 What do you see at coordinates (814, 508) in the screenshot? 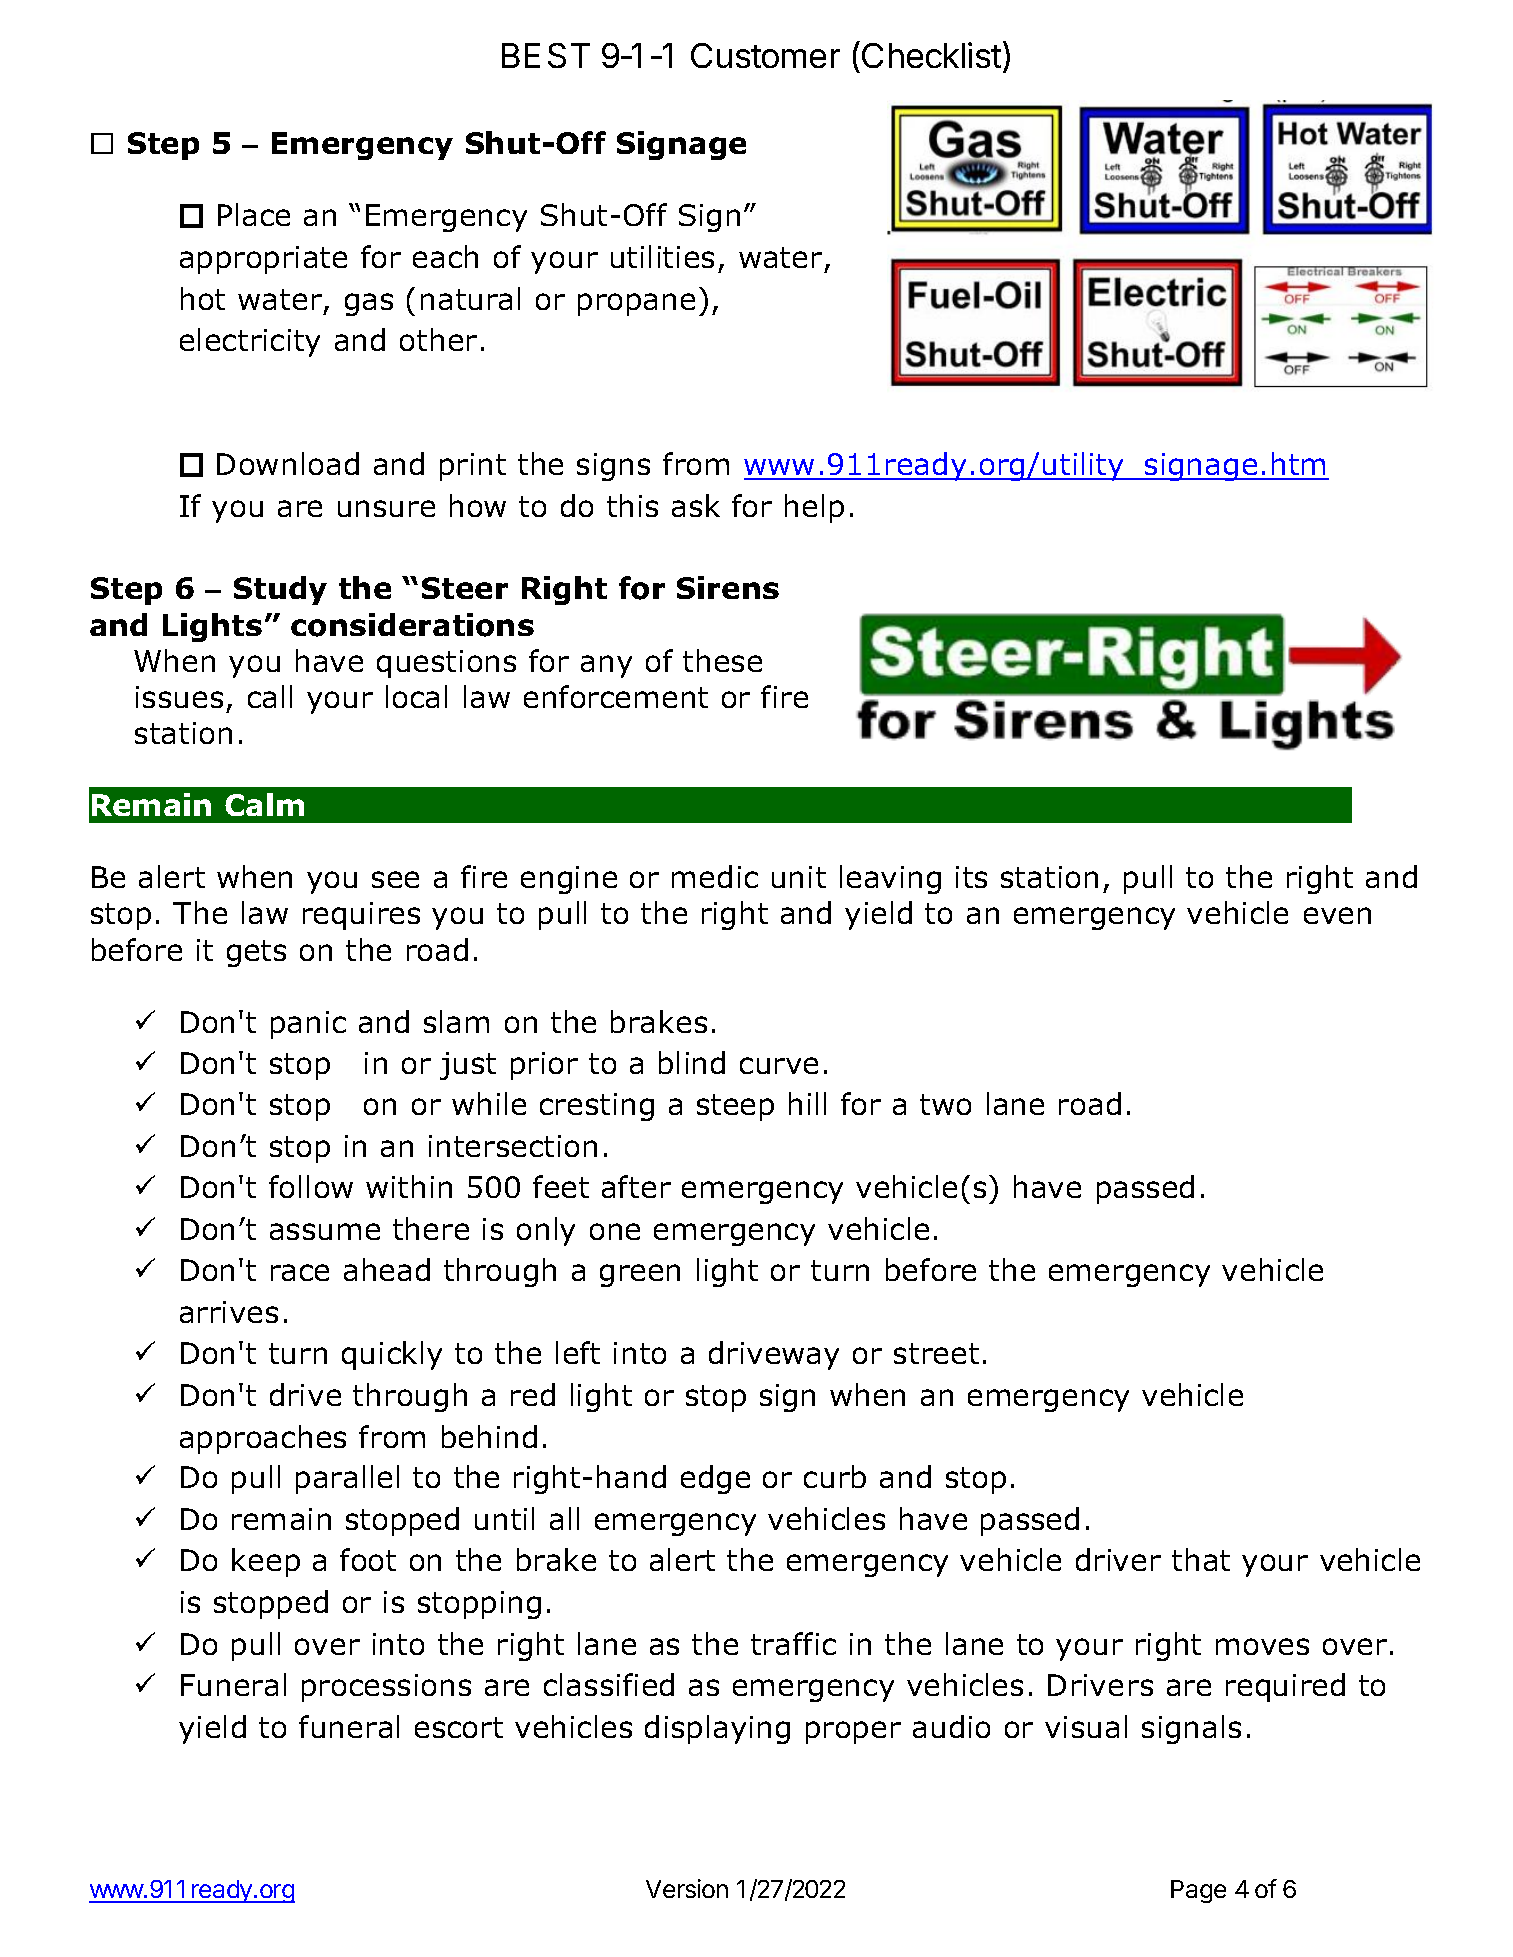
I see `help` at bounding box center [814, 508].
